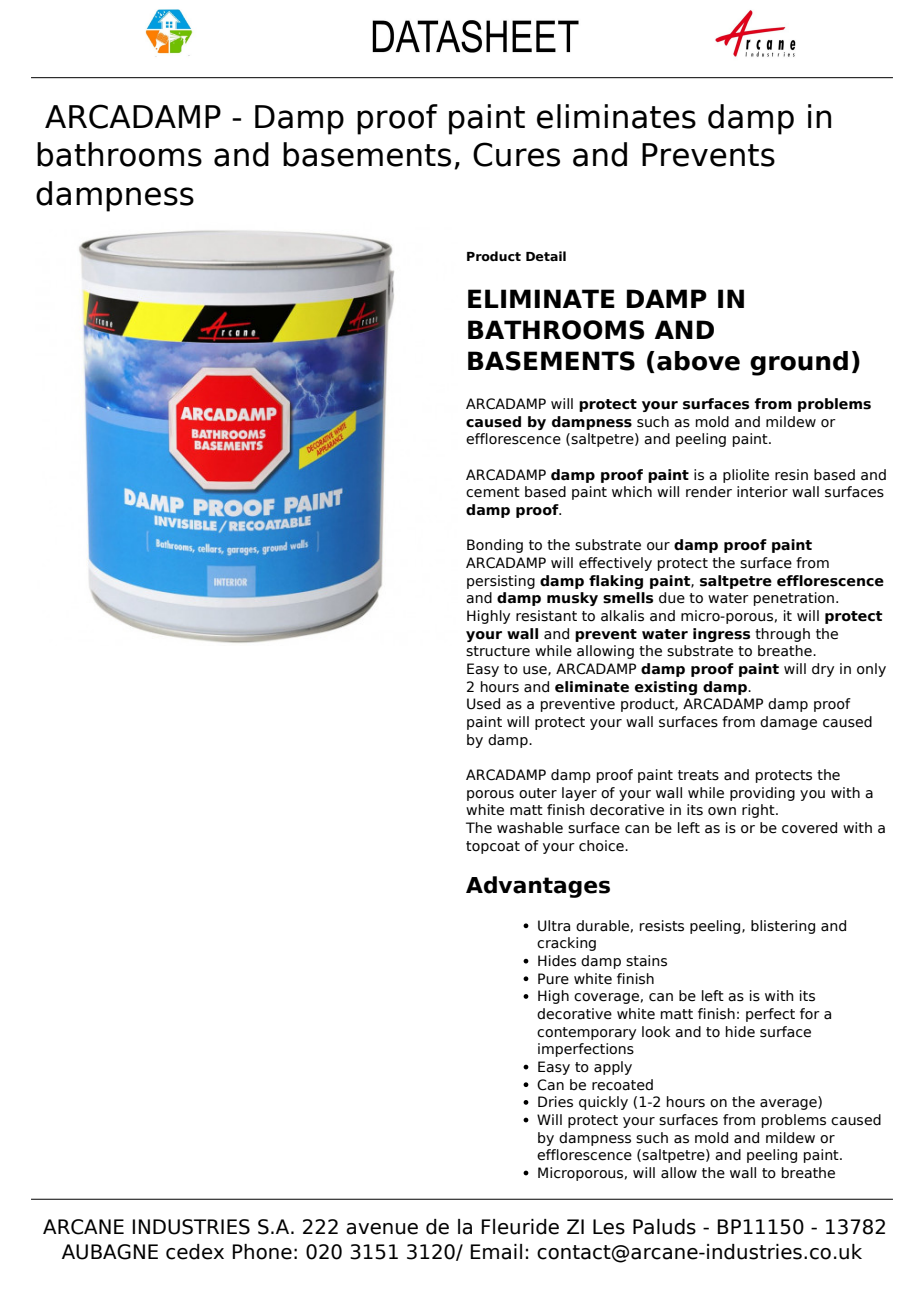  Describe the element at coordinates (783, 927) in the screenshot. I see `blistering` at that location.
